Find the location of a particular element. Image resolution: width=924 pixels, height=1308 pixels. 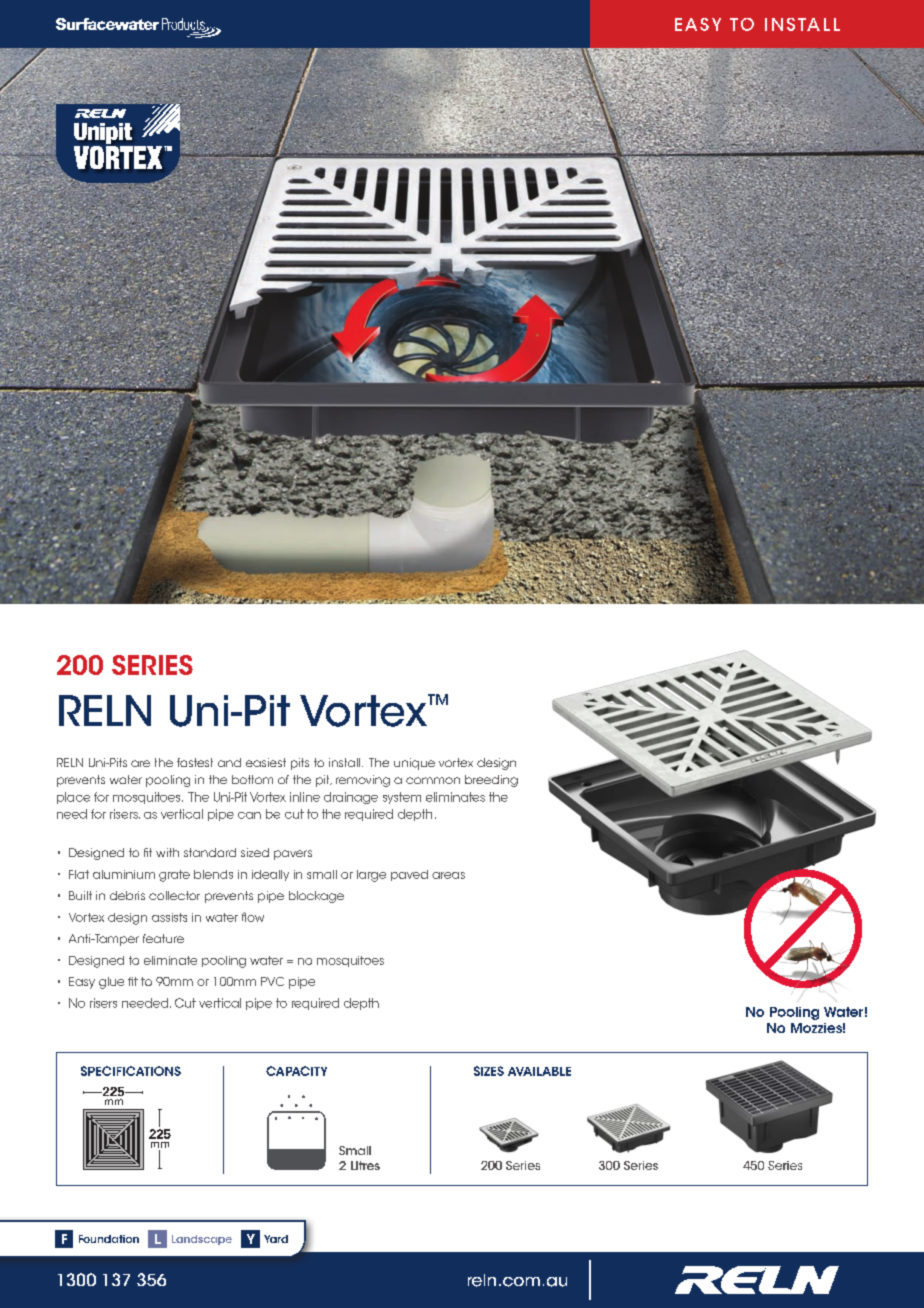

glue is located at coordinates (111, 983).
